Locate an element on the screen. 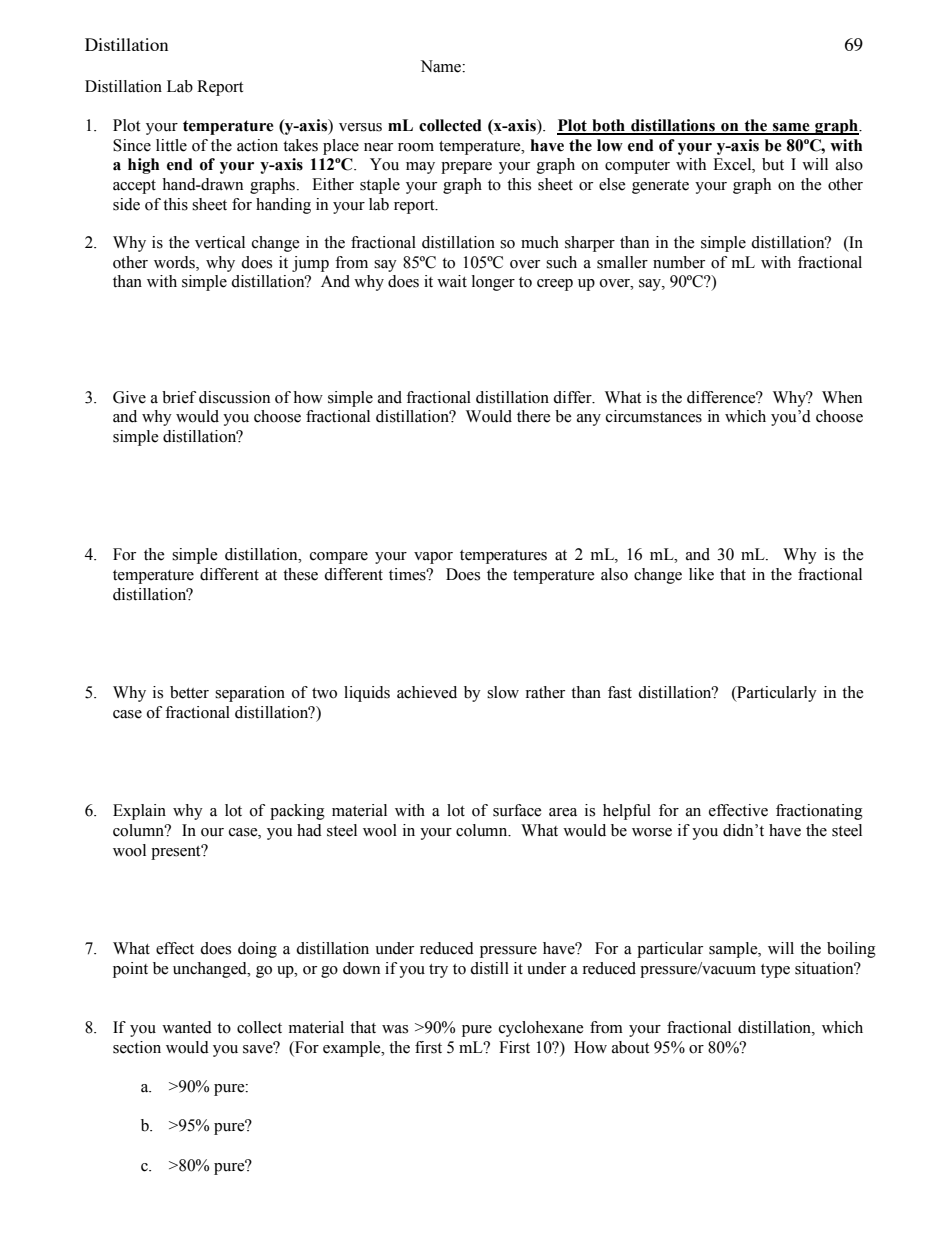 This screenshot has width=952, height=1233. little is located at coordinates (171, 145).
